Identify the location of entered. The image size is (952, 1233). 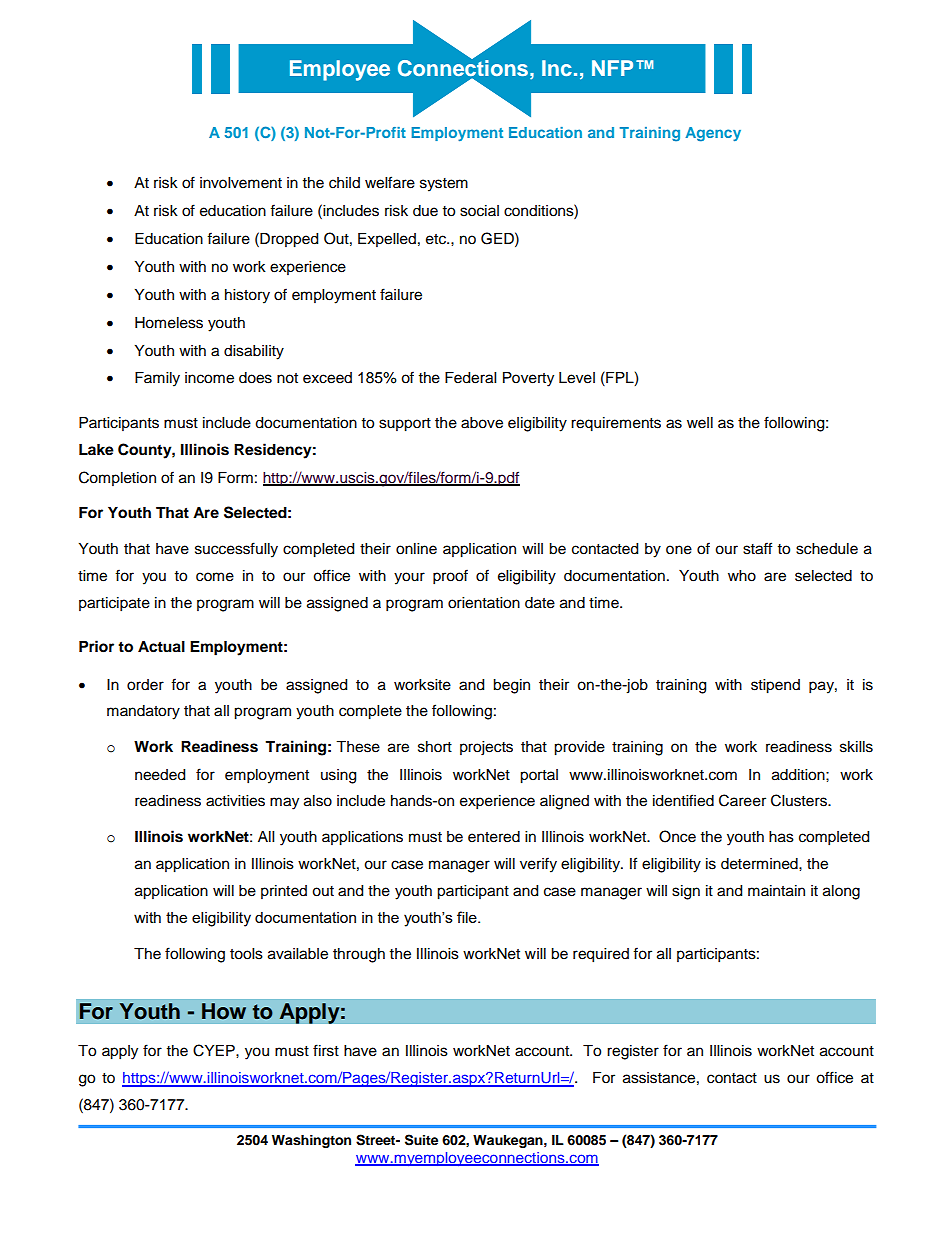
(494, 837).
